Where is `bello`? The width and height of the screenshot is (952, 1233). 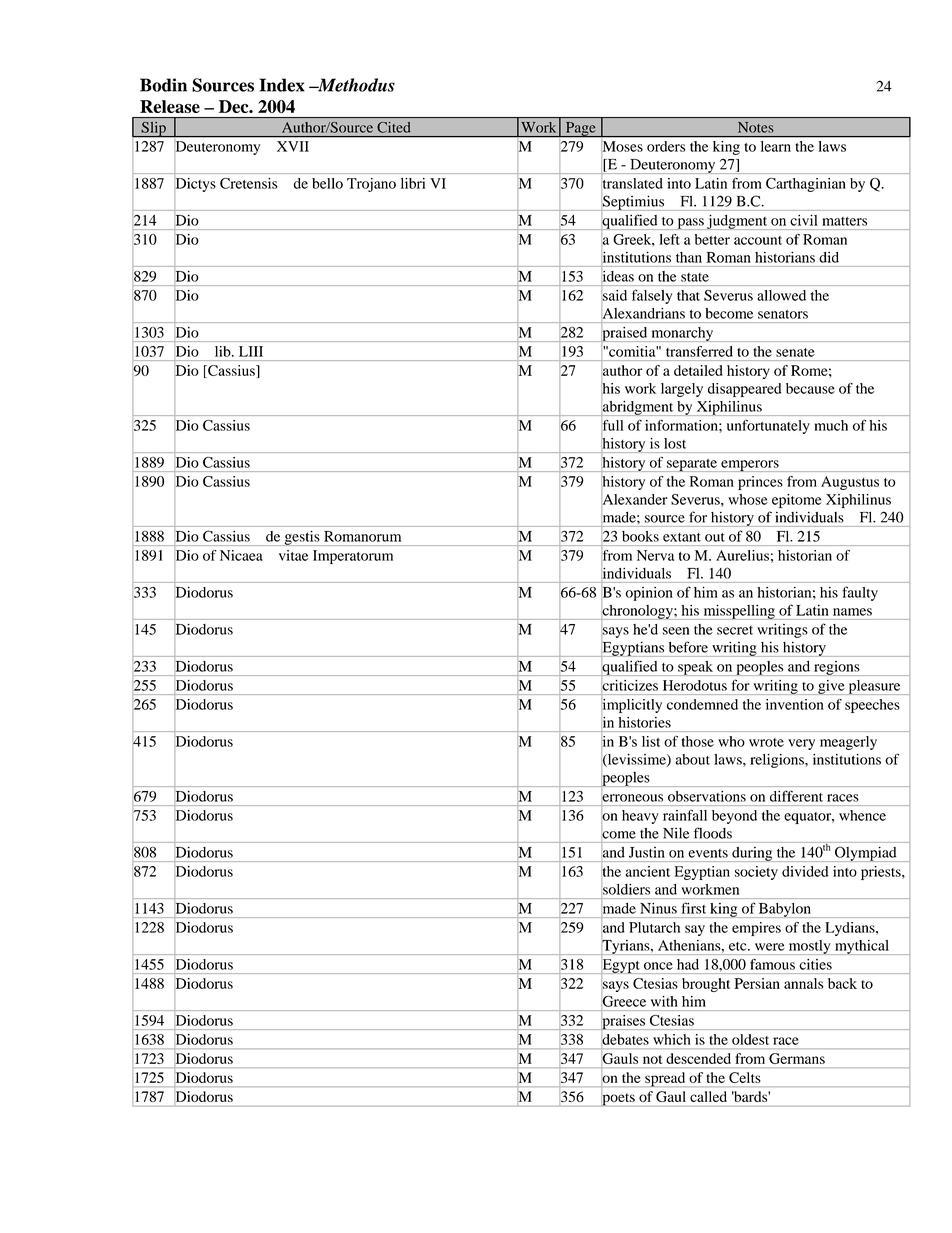
bello is located at coordinates (327, 183).
